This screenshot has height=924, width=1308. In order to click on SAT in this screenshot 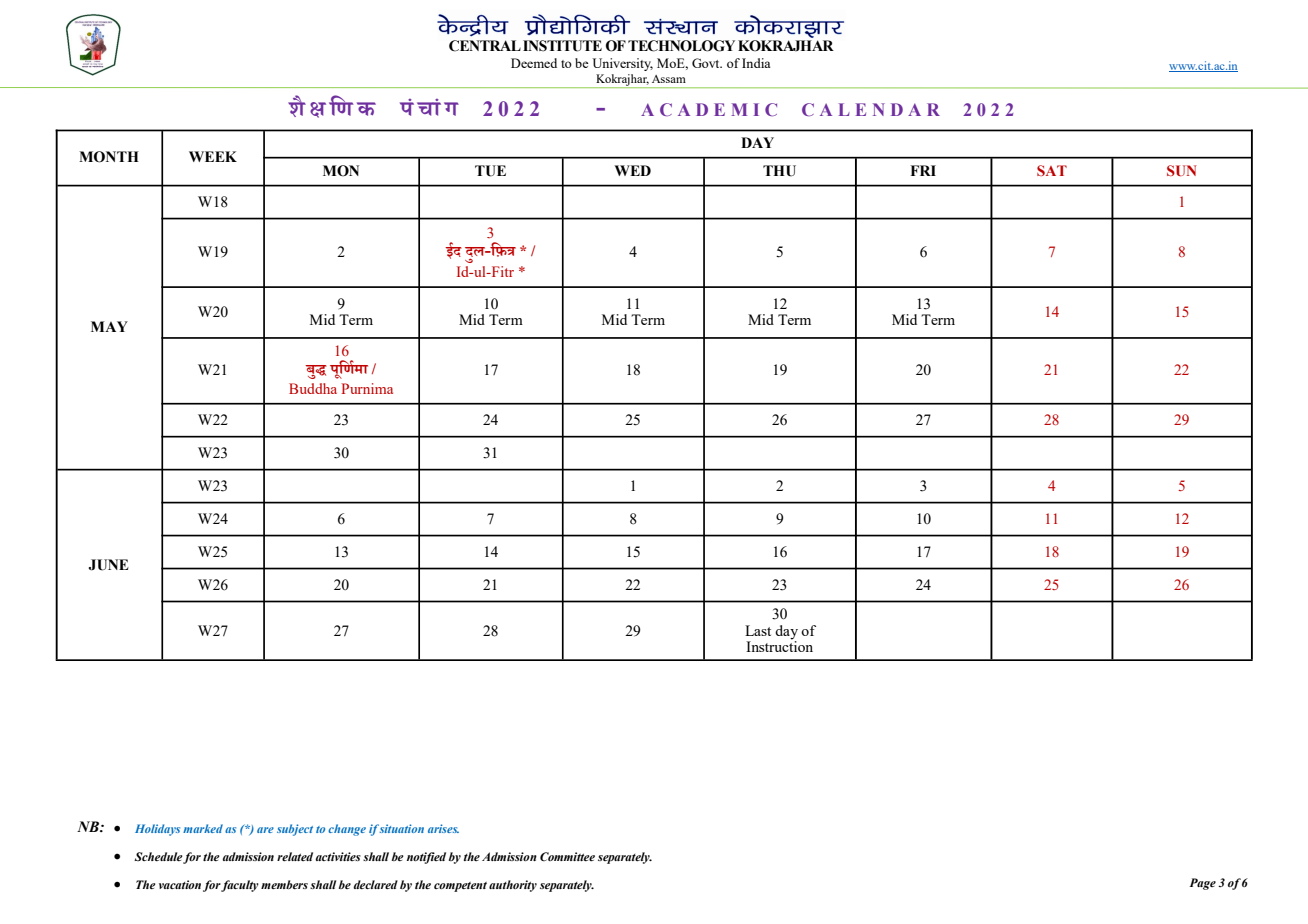, I will do `click(1052, 170)`.
